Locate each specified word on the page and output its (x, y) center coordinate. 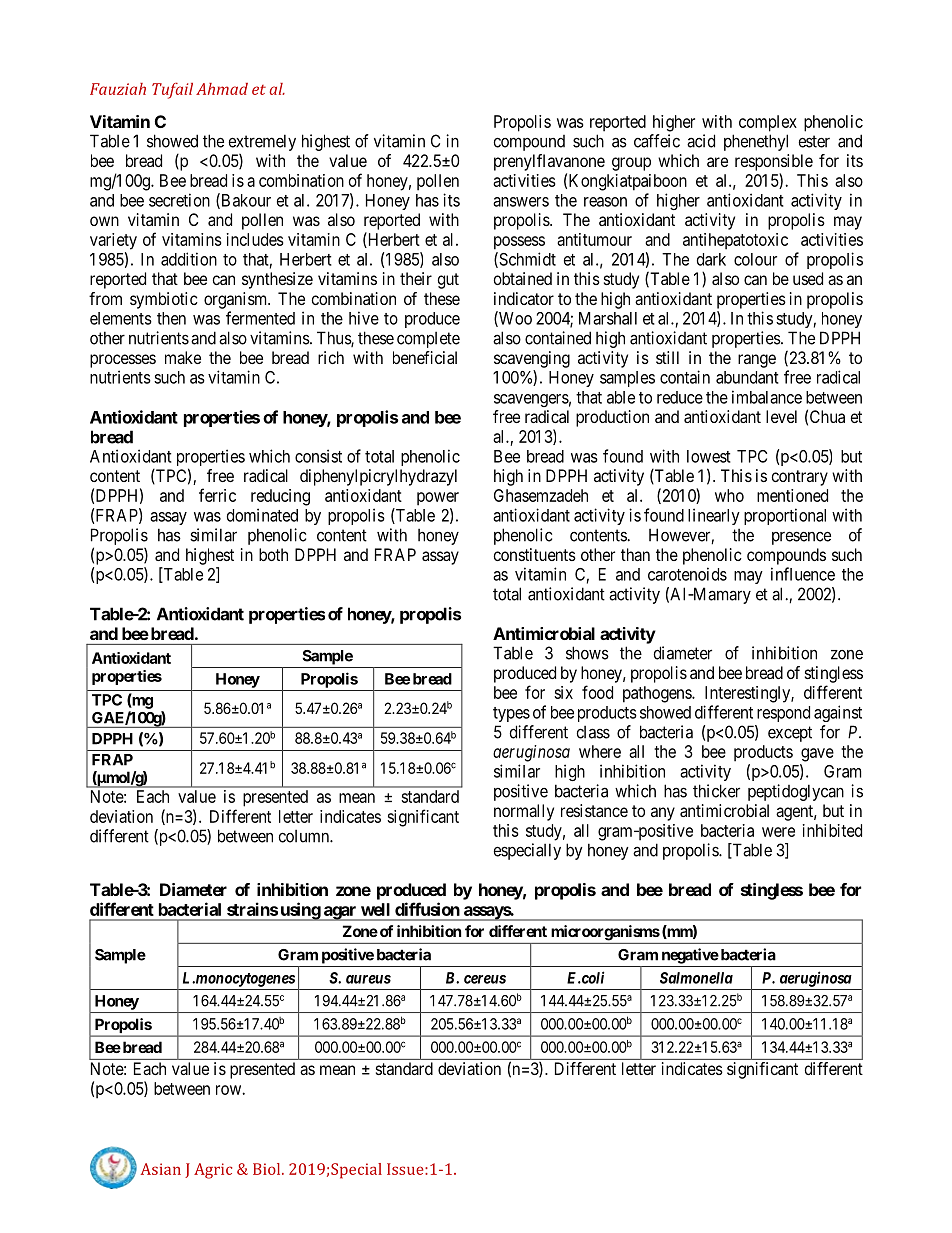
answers (521, 202)
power (438, 499)
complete (428, 340)
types (511, 714)
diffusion (427, 909)
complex (768, 123)
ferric (217, 495)
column (305, 836)
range (757, 361)
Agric (213, 1171)
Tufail (172, 90)
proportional (785, 516)
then (171, 318)
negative (690, 956)
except (790, 734)
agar (340, 913)
